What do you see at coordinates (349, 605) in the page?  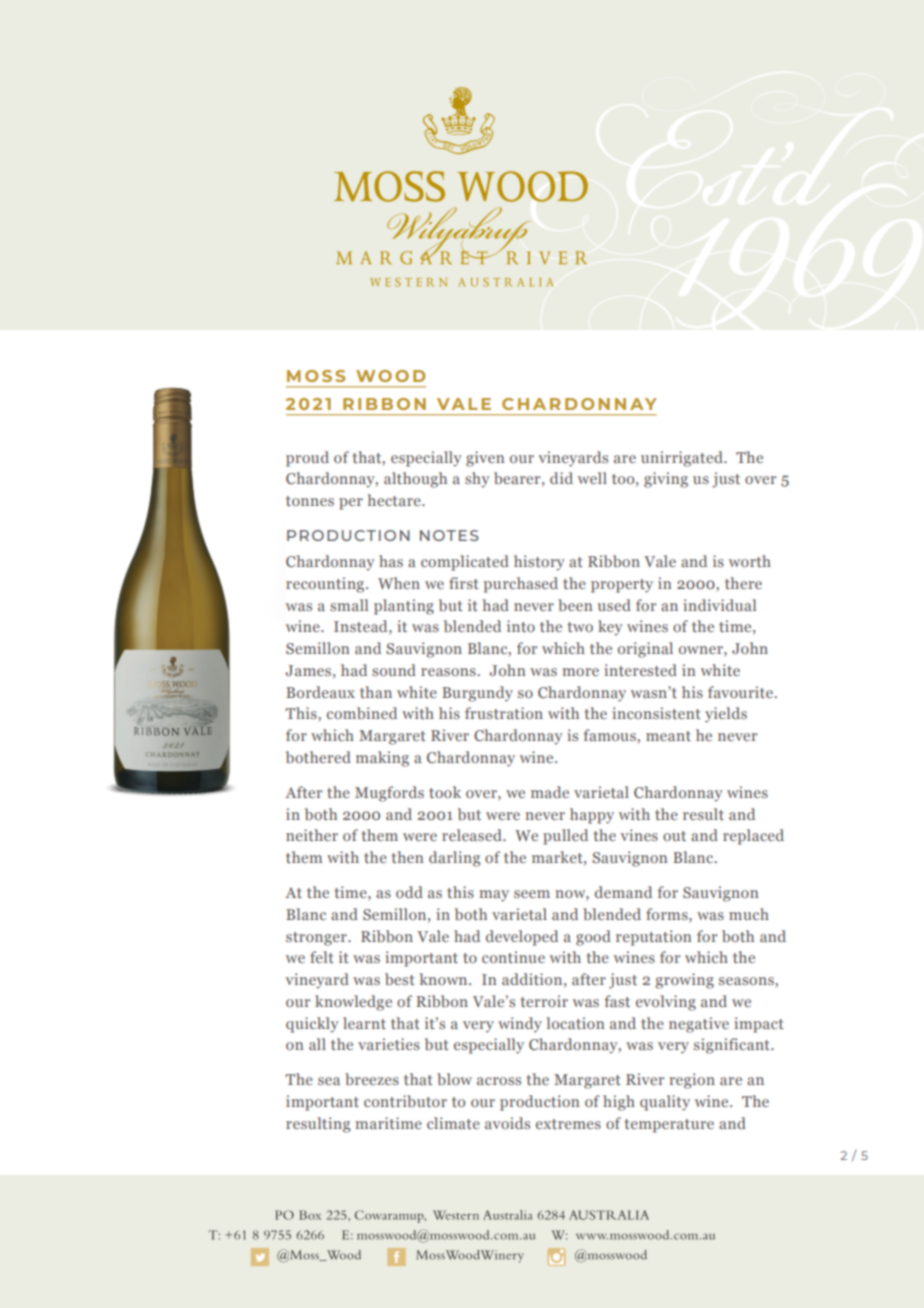 I see `small` at bounding box center [349, 605].
